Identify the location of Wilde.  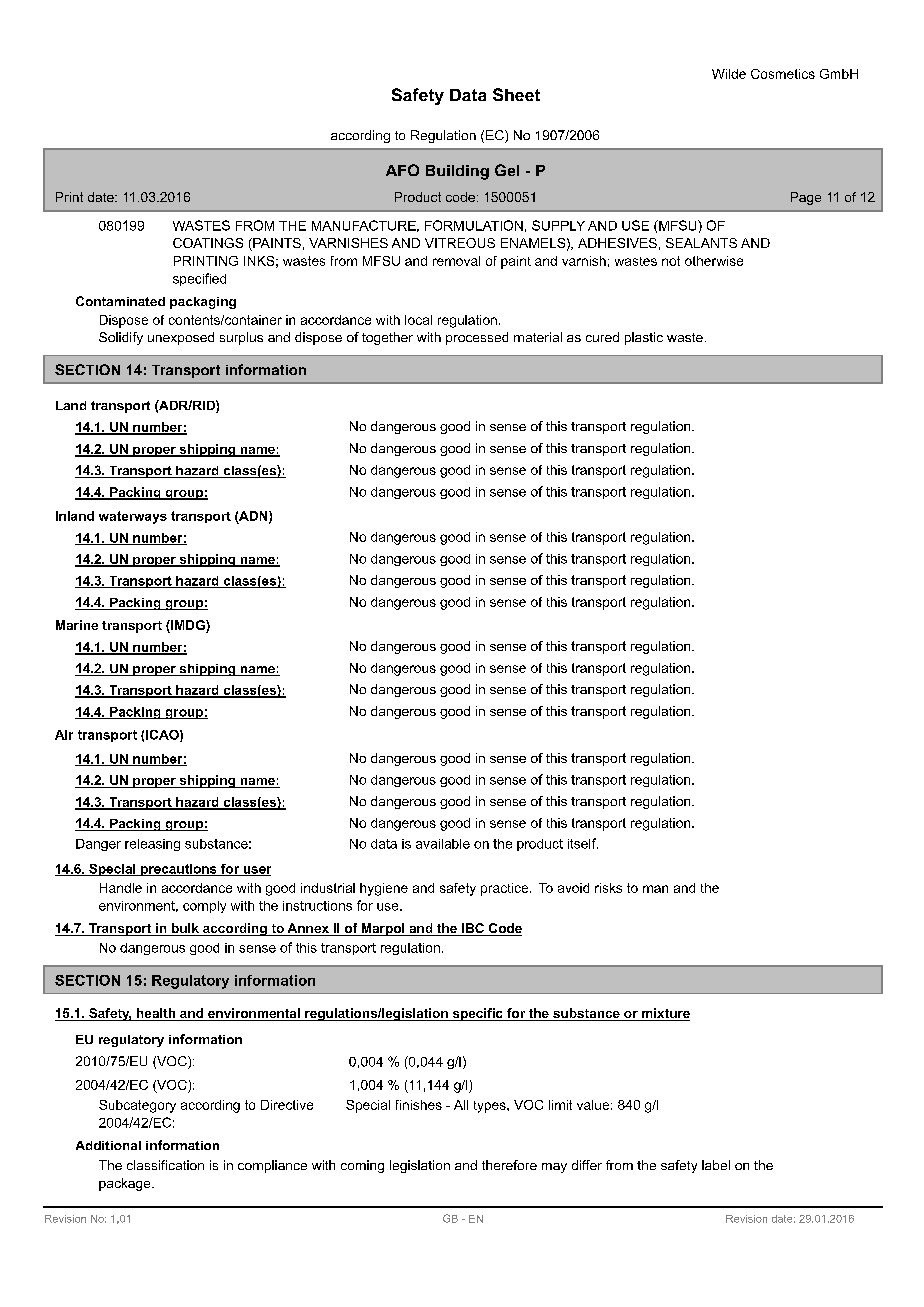
(729, 74).
